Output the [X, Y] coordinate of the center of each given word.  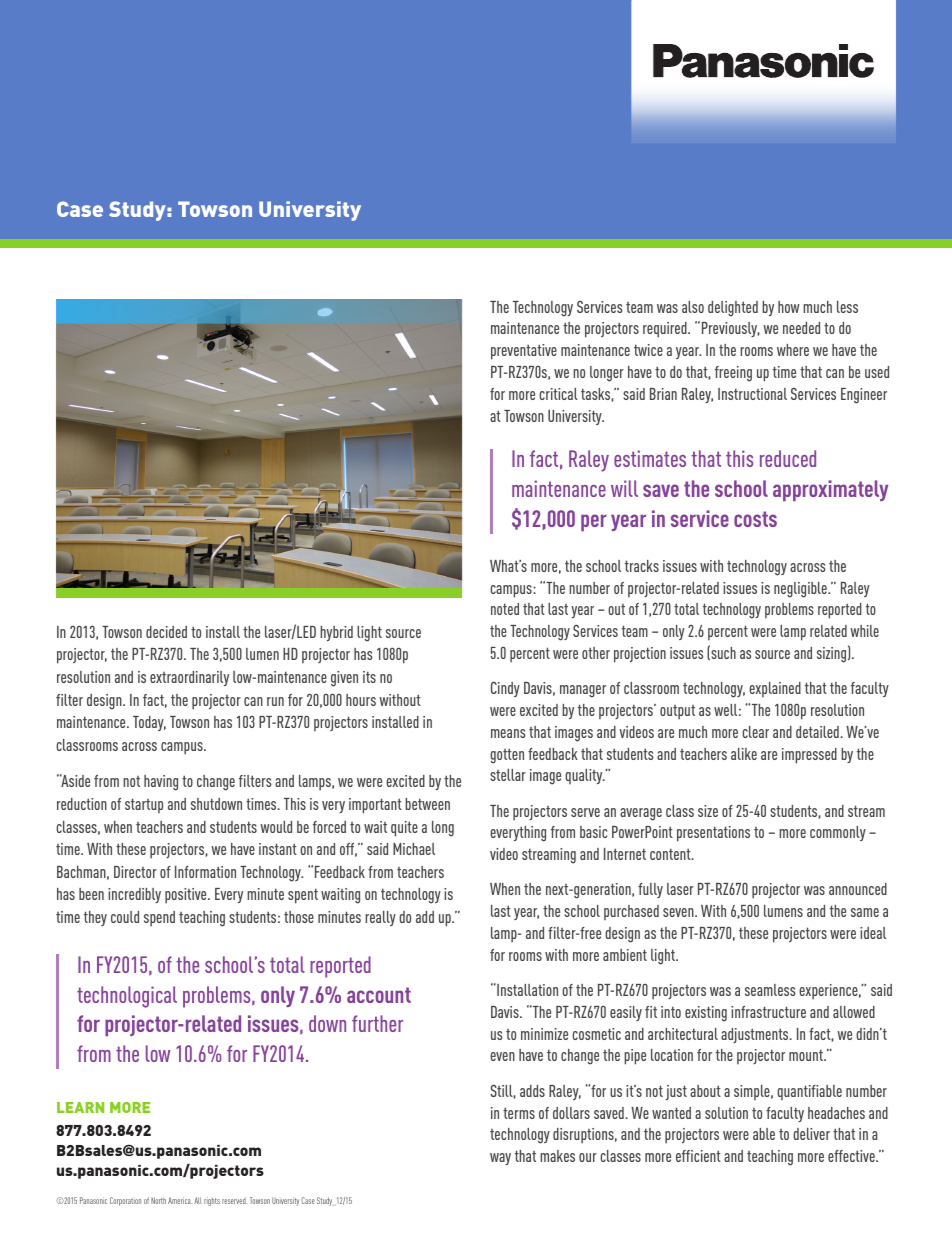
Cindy [505, 689]
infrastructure [768, 1012]
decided [166, 632]
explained [775, 689]
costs [755, 519]
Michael [414, 849]
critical [558, 394]
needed [801, 328]
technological [127, 997]
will [624, 488]
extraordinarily [189, 678]
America [180, 1200]
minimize [544, 1034]
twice [648, 350]
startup [144, 805]
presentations [713, 834]
